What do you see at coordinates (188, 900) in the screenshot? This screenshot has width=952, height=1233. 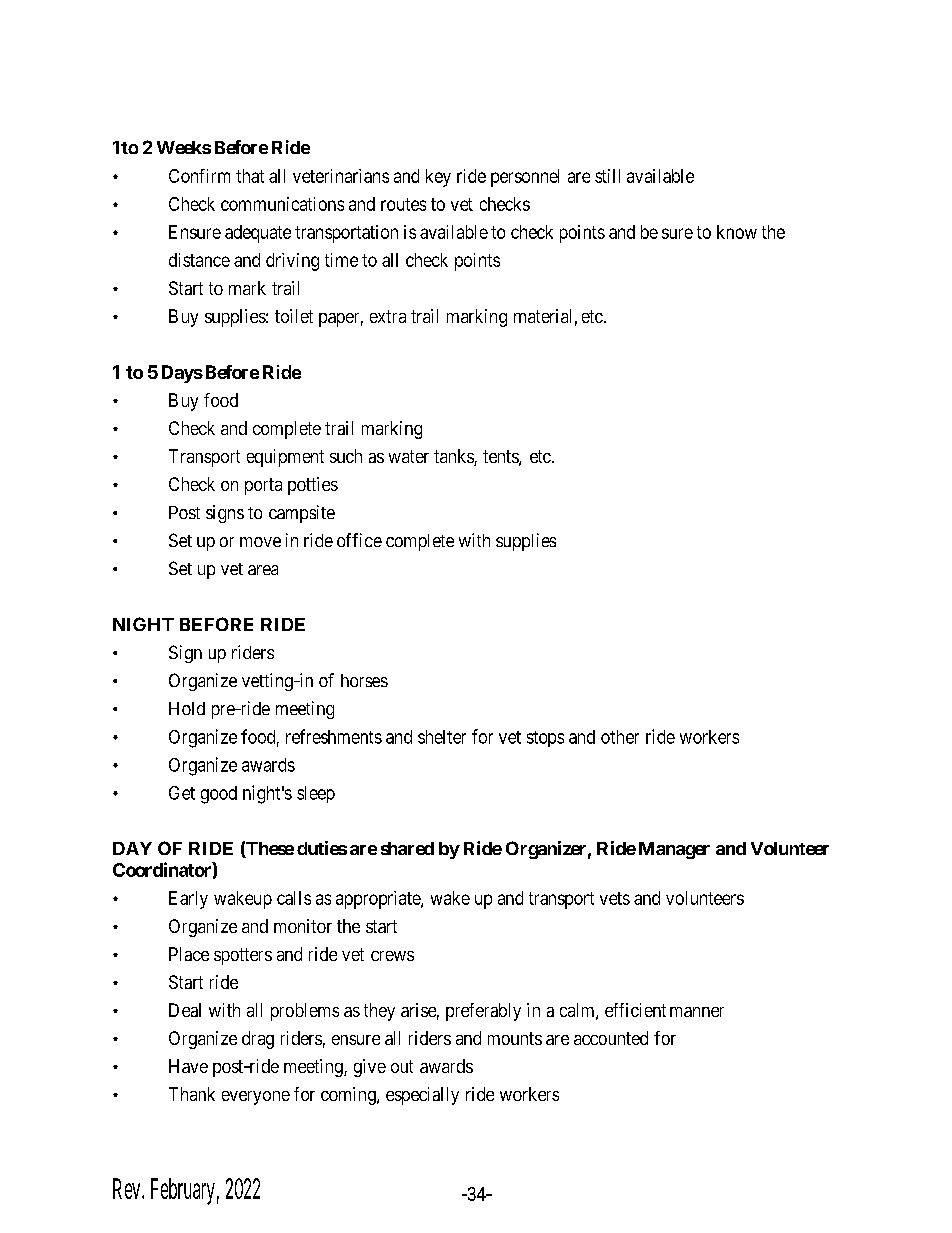 I see `Early` at bounding box center [188, 900].
